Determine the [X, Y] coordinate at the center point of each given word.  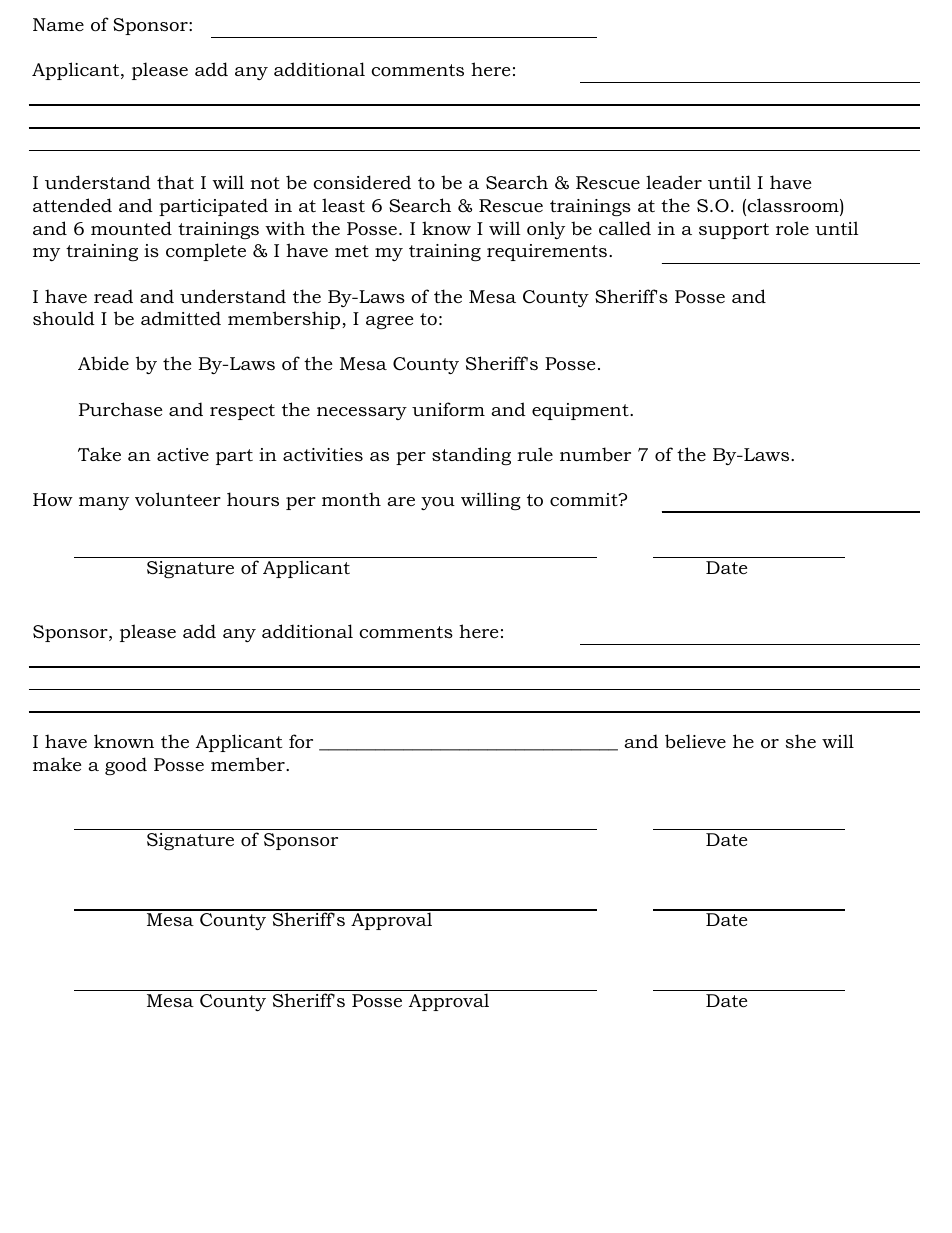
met [352, 251]
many [104, 503]
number [595, 454]
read [113, 296]
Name [58, 24]
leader [674, 182]
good [126, 766]
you [438, 503]
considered [362, 182]
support [734, 231]
